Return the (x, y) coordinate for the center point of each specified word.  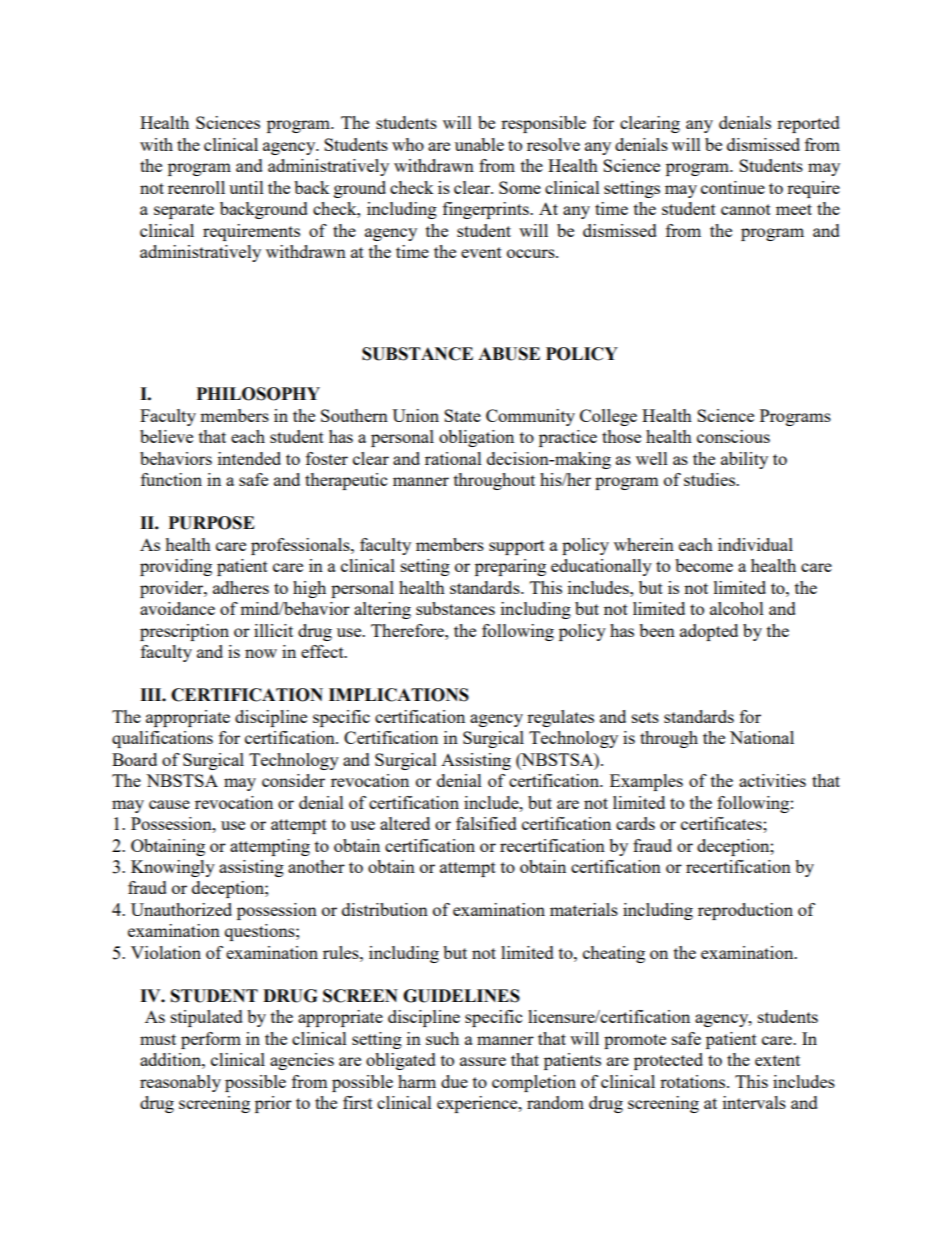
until (246, 187)
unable (479, 144)
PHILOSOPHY (258, 394)
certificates (722, 823)
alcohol (737, 608)
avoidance (177, 608)
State (462, 415)
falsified (486, 823)
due (454, 1081)
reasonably (180, 1083)
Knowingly (173, 868)
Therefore (408, 630)
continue (733, 187)
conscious (733, 436)
